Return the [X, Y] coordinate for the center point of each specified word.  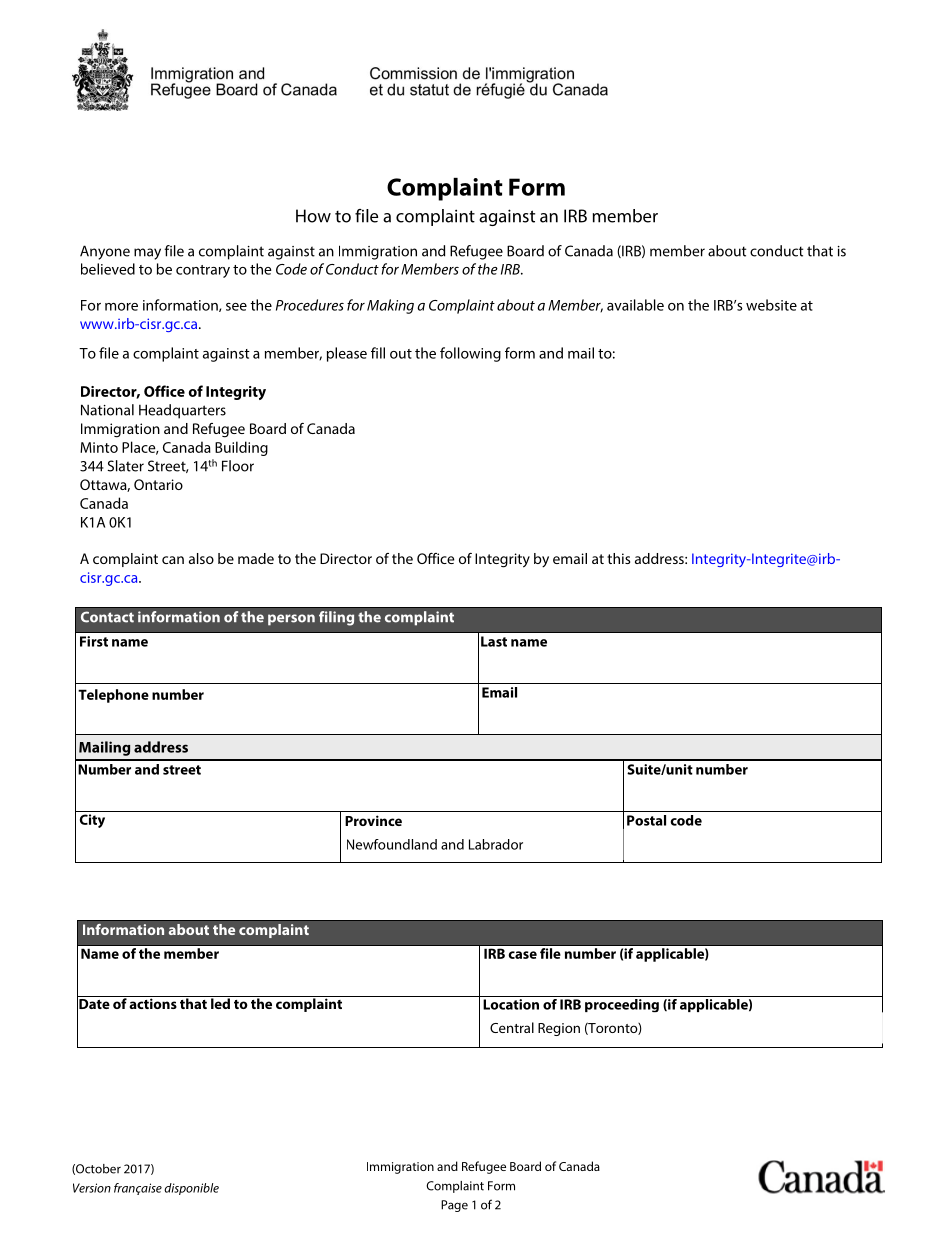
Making [390, 306]
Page [454, 1206]
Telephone [113, 696]
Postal [646, 820]
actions [153, 1002]
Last [494, 641]
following [470, 354]
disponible [191, 1189]
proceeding [622, 1004]
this [618, 558]
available [635, 305]
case [522, 955]
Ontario [158, 484]
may [147, 254]
